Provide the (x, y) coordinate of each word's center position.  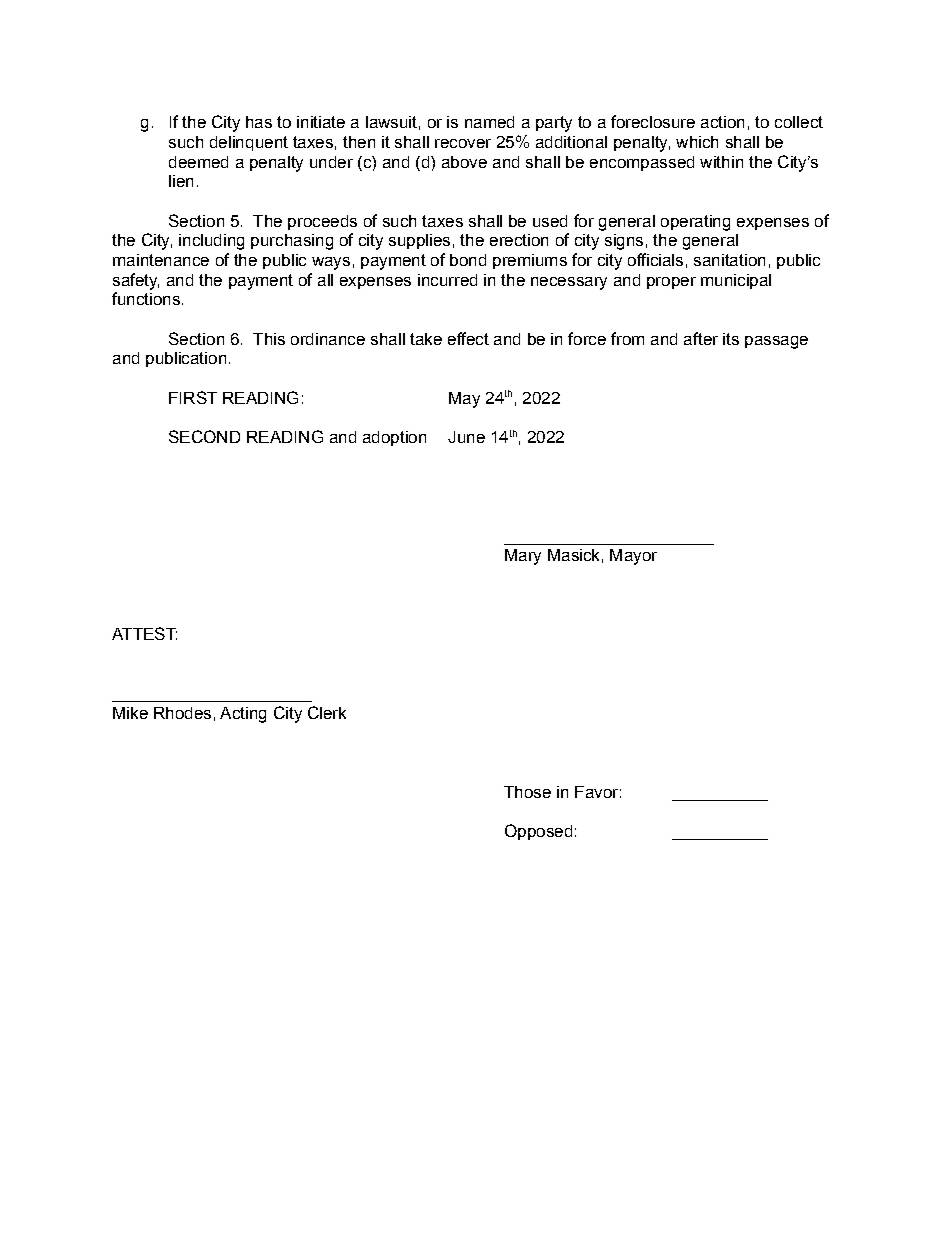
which (697, 142)
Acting (243, 715)
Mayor (633, 557)
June (466, 437)
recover (463, 143)
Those (527, 792)
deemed (198, 162)
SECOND (204, 436)
